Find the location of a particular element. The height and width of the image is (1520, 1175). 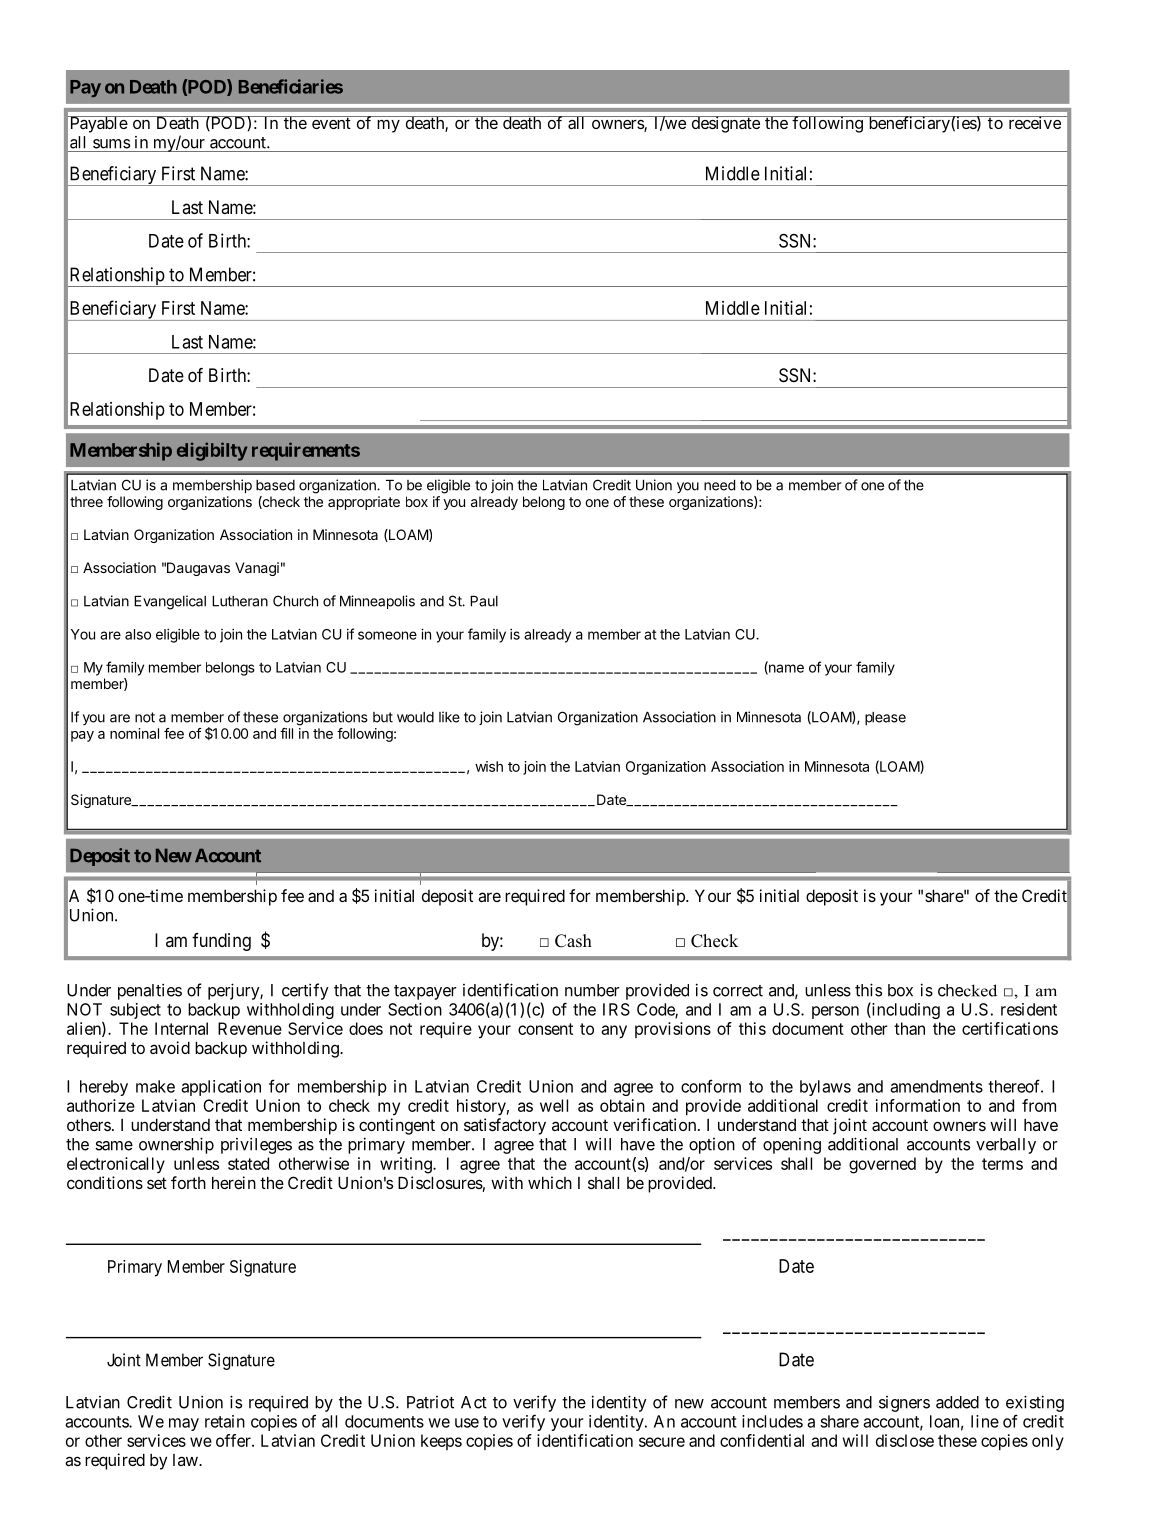

wish is located at coordinates (489, 766).
